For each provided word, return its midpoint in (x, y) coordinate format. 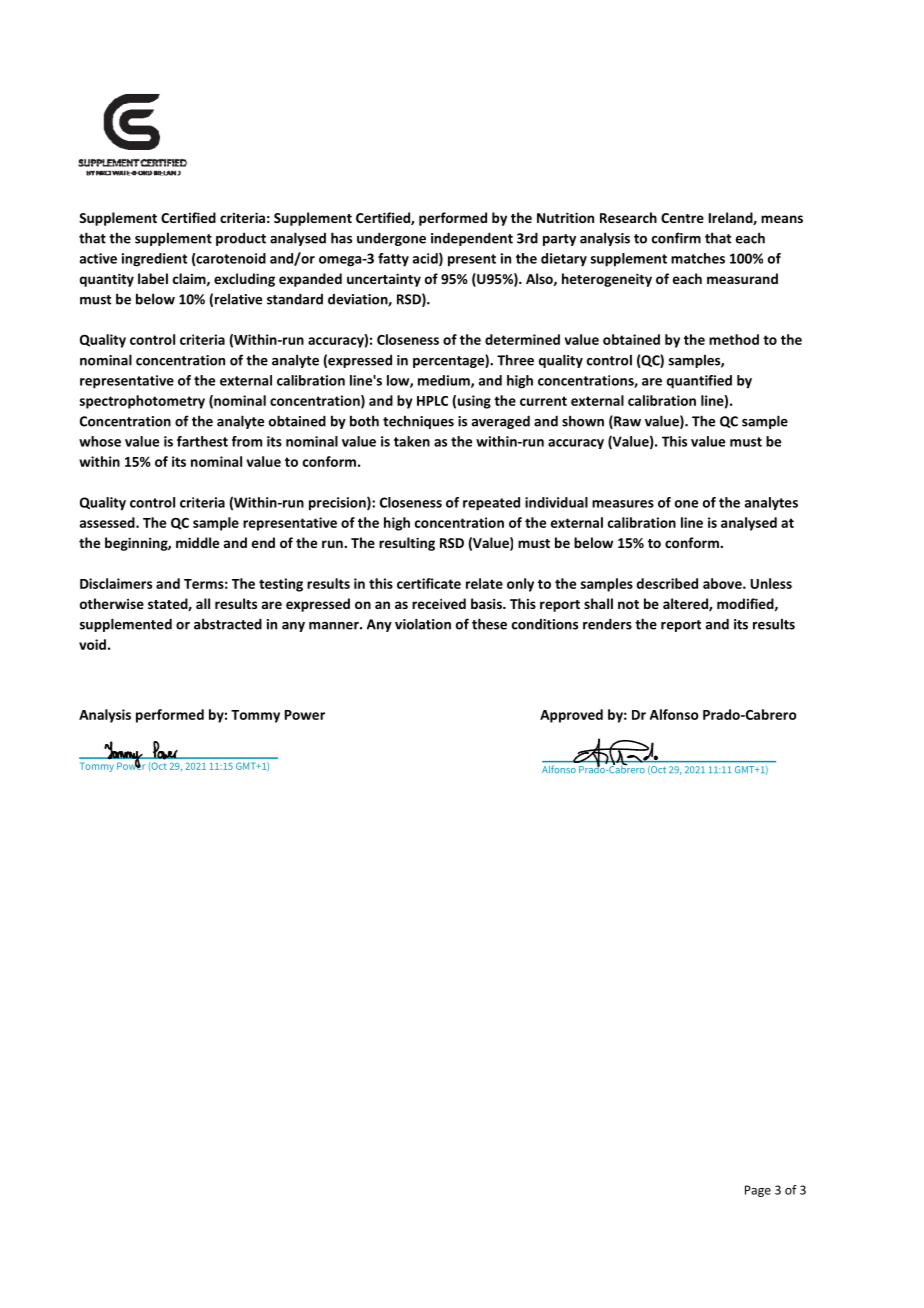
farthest (202, 441)
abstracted (228, 624)
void (92, 644)
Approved (571, 716)
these (489, 624)
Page (758, 1191)
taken (412, 441)
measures (623, 504)
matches (698, 258)
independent (472, 239)
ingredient (154, 260)
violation (423, 624)
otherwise (112, 603)
